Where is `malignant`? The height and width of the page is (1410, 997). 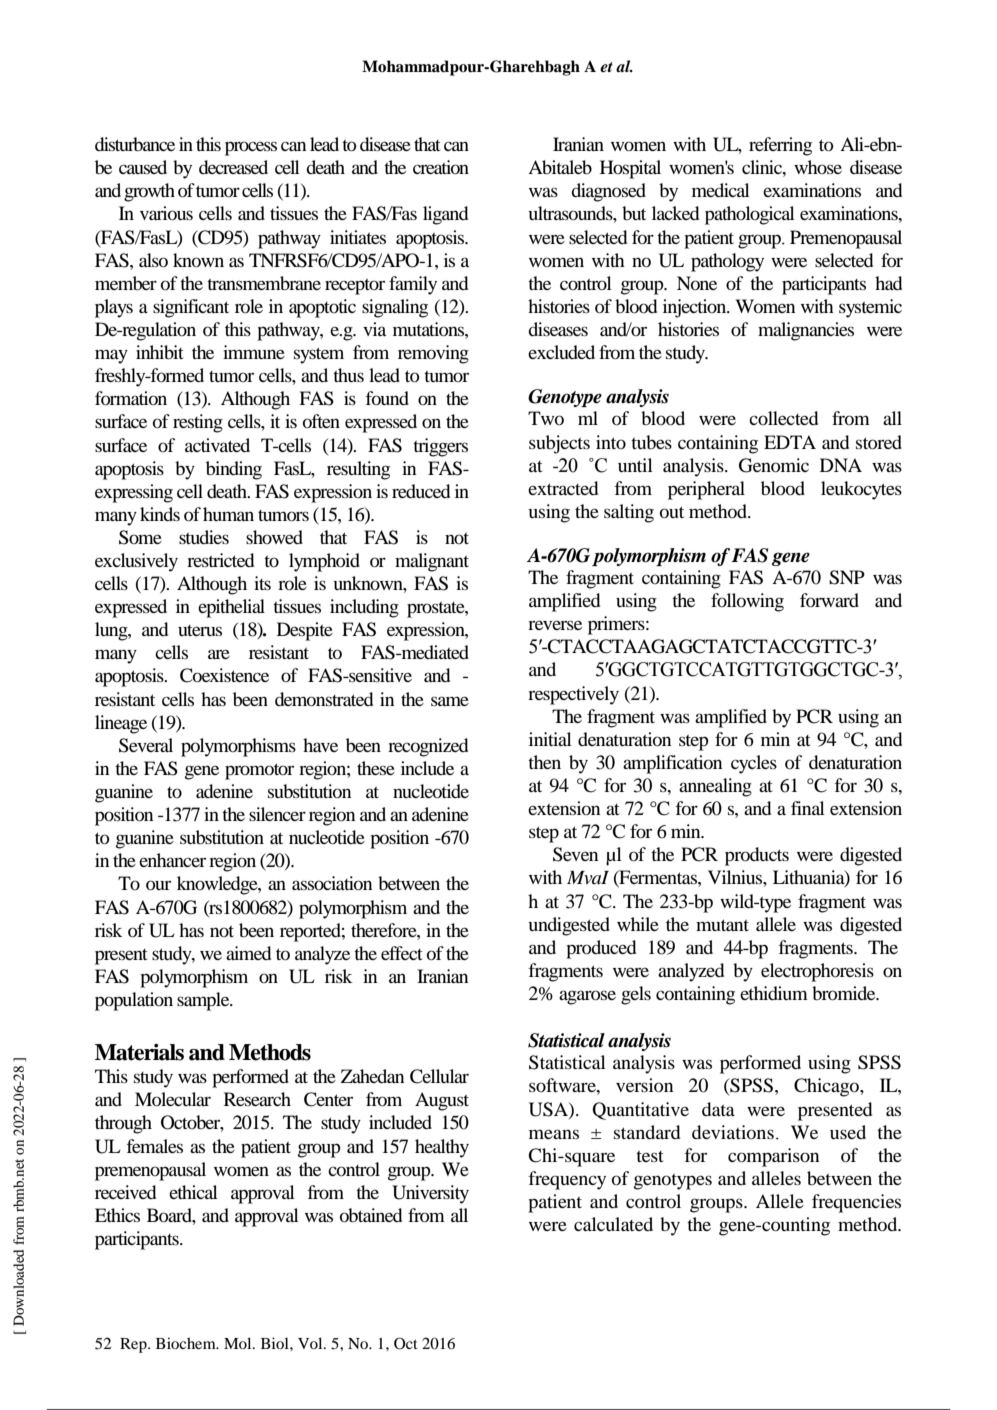 malignant is located at coordinates (432, 562).
